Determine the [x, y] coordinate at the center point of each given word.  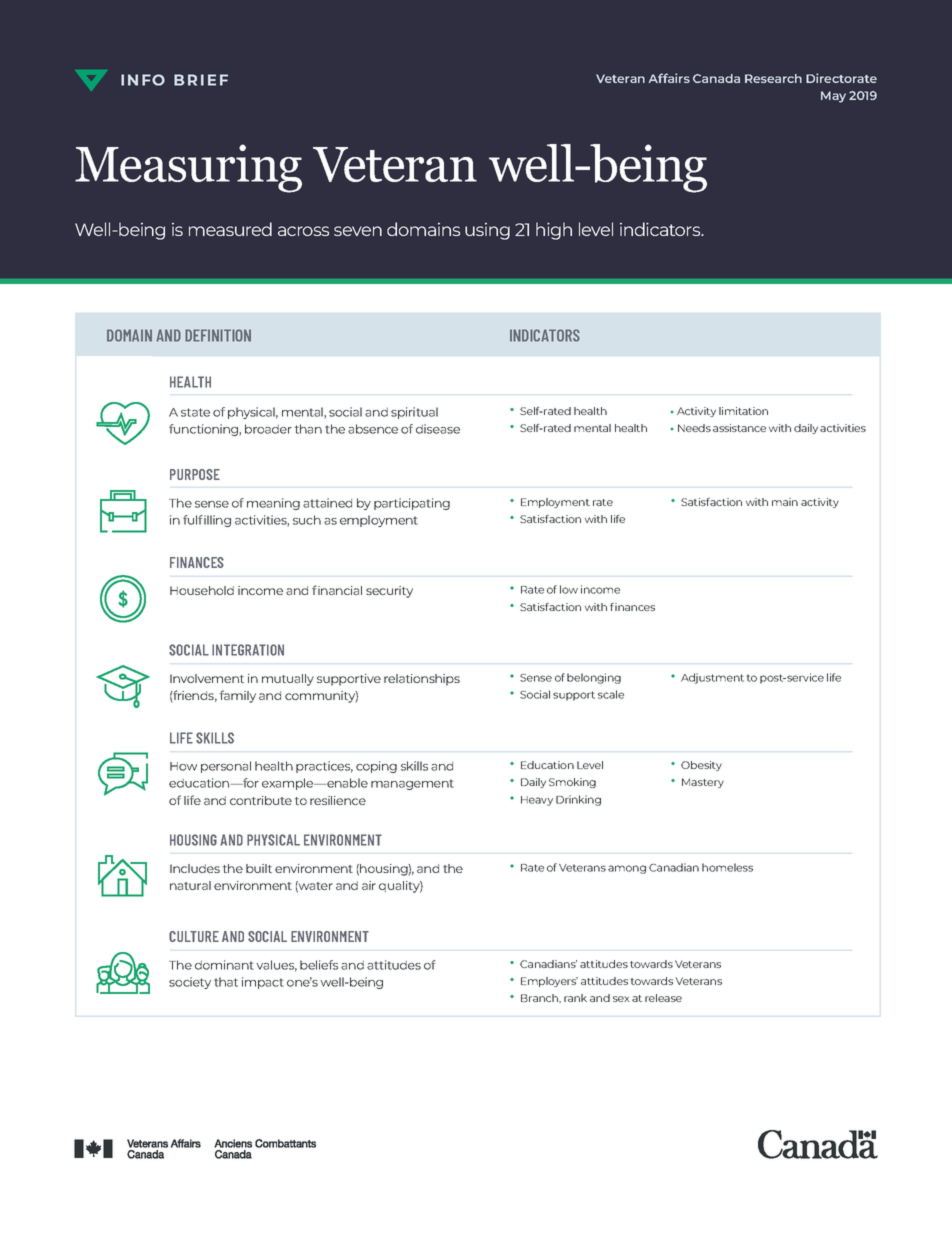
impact [263, 983]
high [554, 231]
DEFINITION [218, 335]
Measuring [188, 168]
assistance [739, 428]
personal [226, 767]
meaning [273, 504]
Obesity [701, 766]
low [569, 589]
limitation [743, 411]
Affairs [669, 78]
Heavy [537, 801]
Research [773, 78]
